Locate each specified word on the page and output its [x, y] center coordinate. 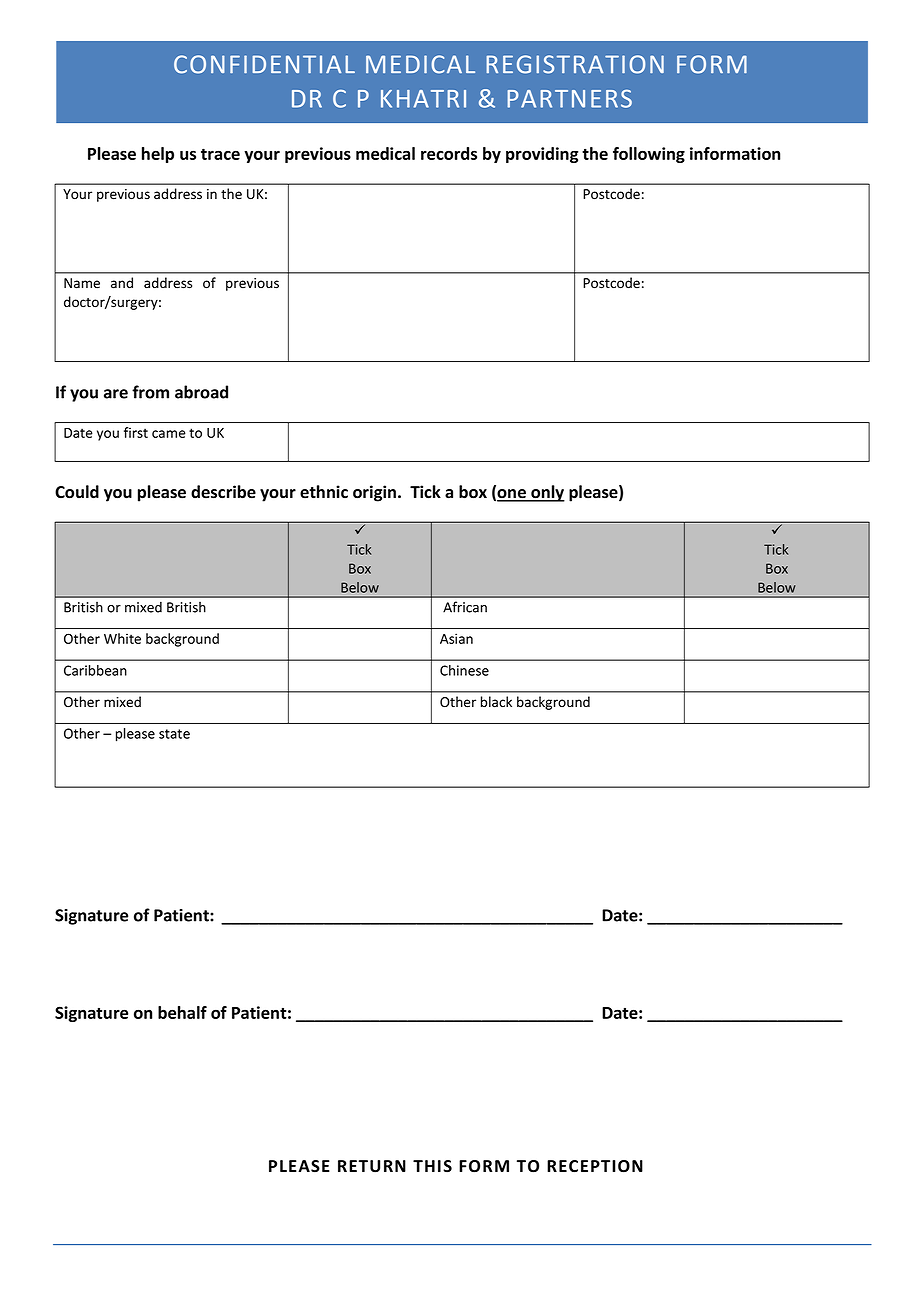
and [122, 283]
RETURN [372, 1166]
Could [77, 492]
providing [542, 155]
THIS [432, 1166]
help [158, 155]
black [496, 702]
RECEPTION [595, 1166]
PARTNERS [569, 98]
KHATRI [423, 99]
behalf [182, 1012]
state [174, 734]
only [547, 493]
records [449, 153]
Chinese [464, 670]
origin [374, 493]
